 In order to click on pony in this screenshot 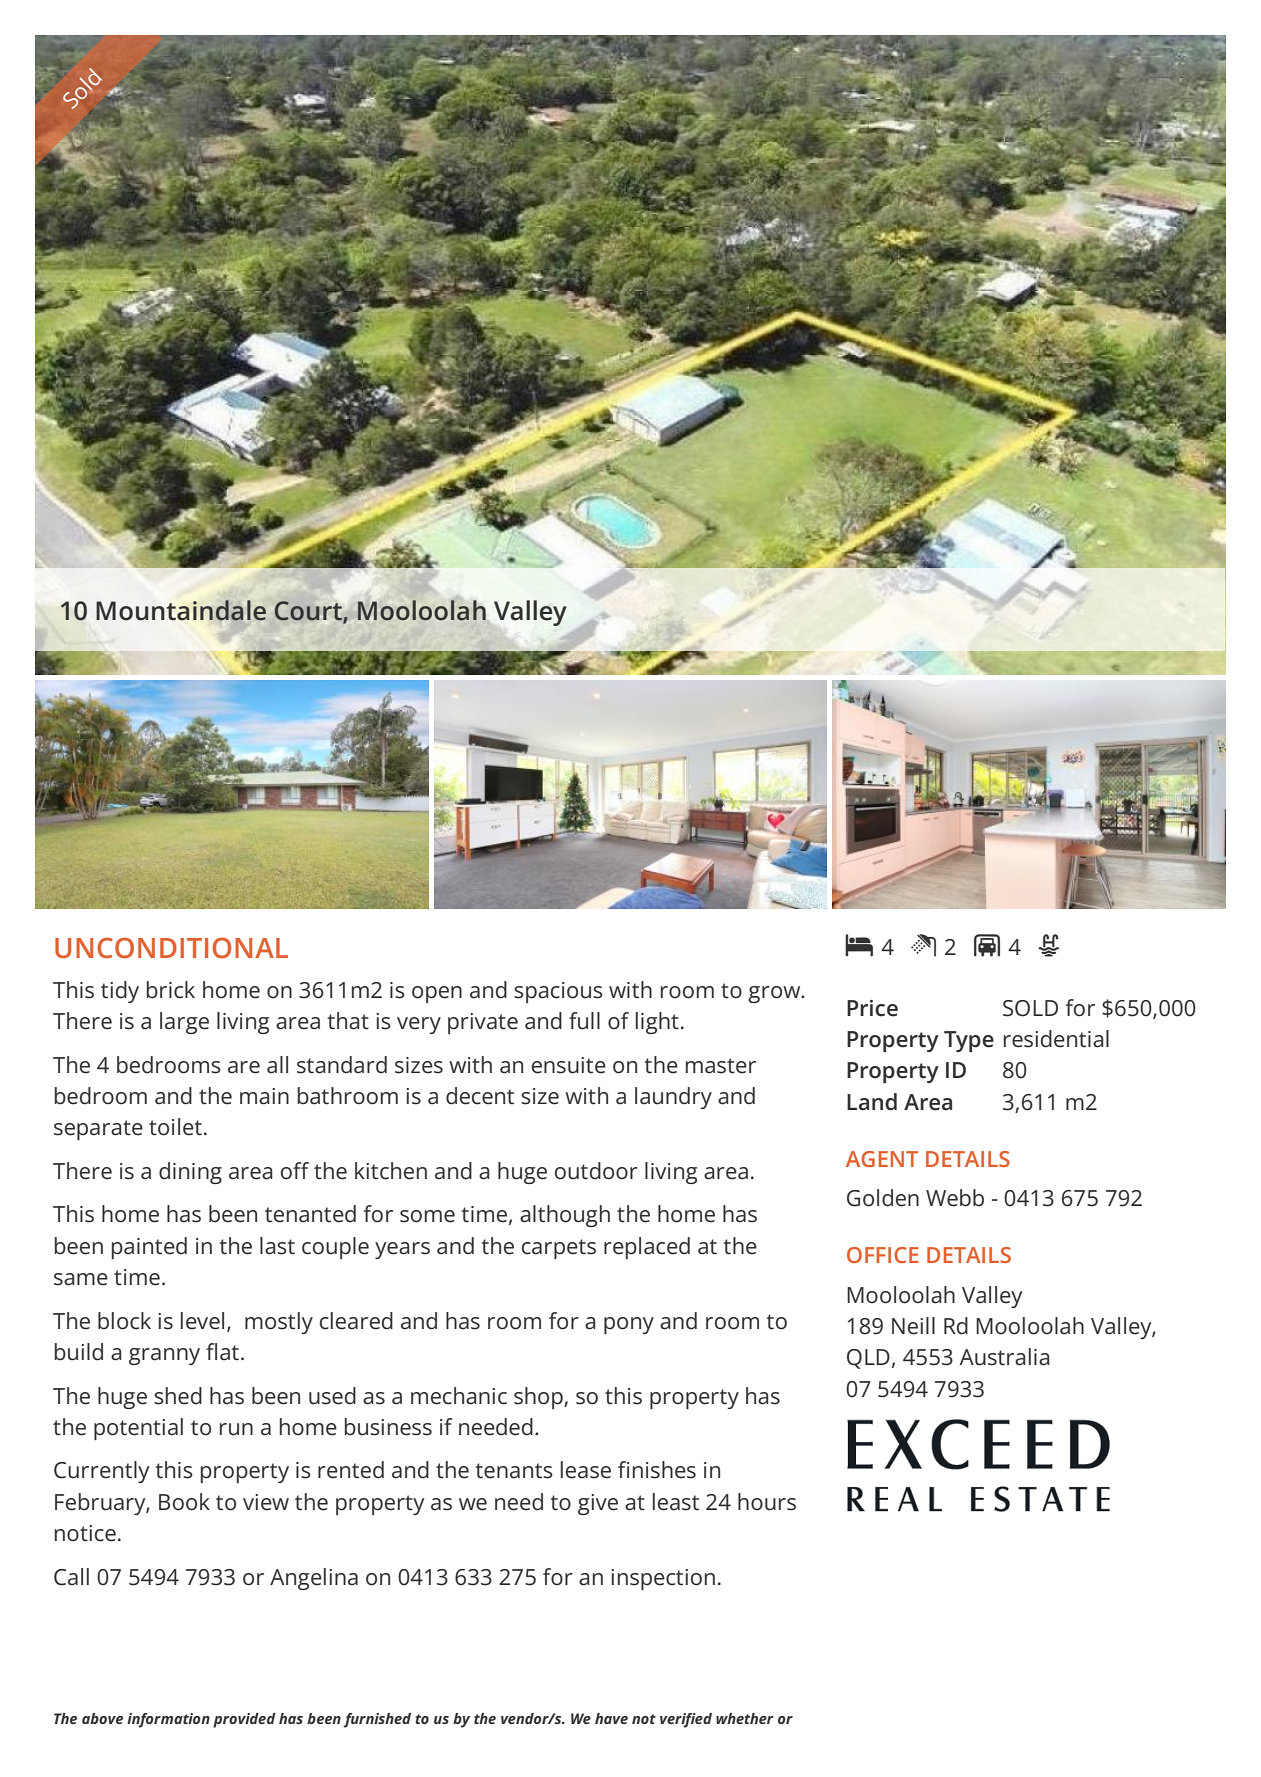, I will do `click(629, 1325)`.
